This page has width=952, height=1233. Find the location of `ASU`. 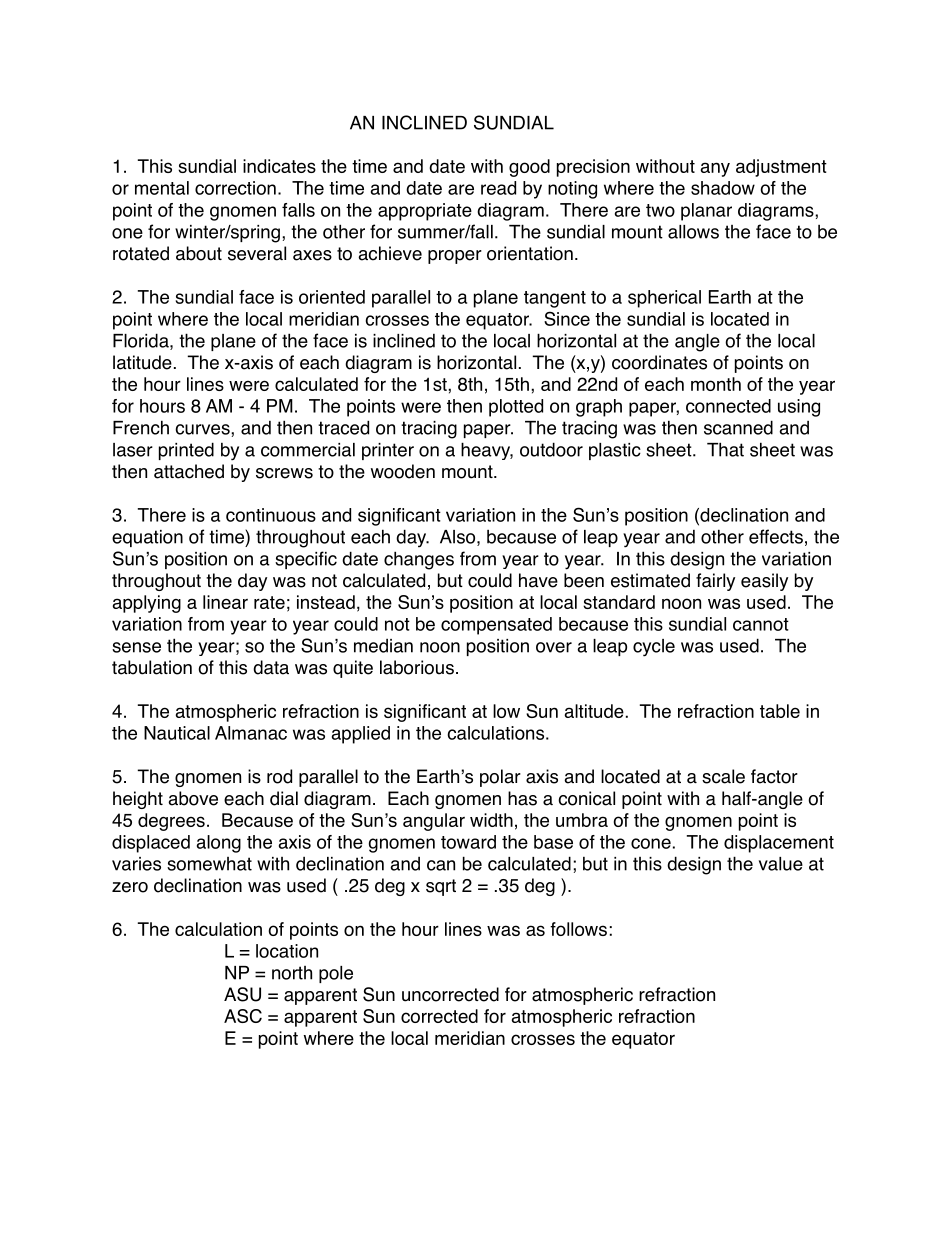

ASU is located at coordinates (242, 994).
